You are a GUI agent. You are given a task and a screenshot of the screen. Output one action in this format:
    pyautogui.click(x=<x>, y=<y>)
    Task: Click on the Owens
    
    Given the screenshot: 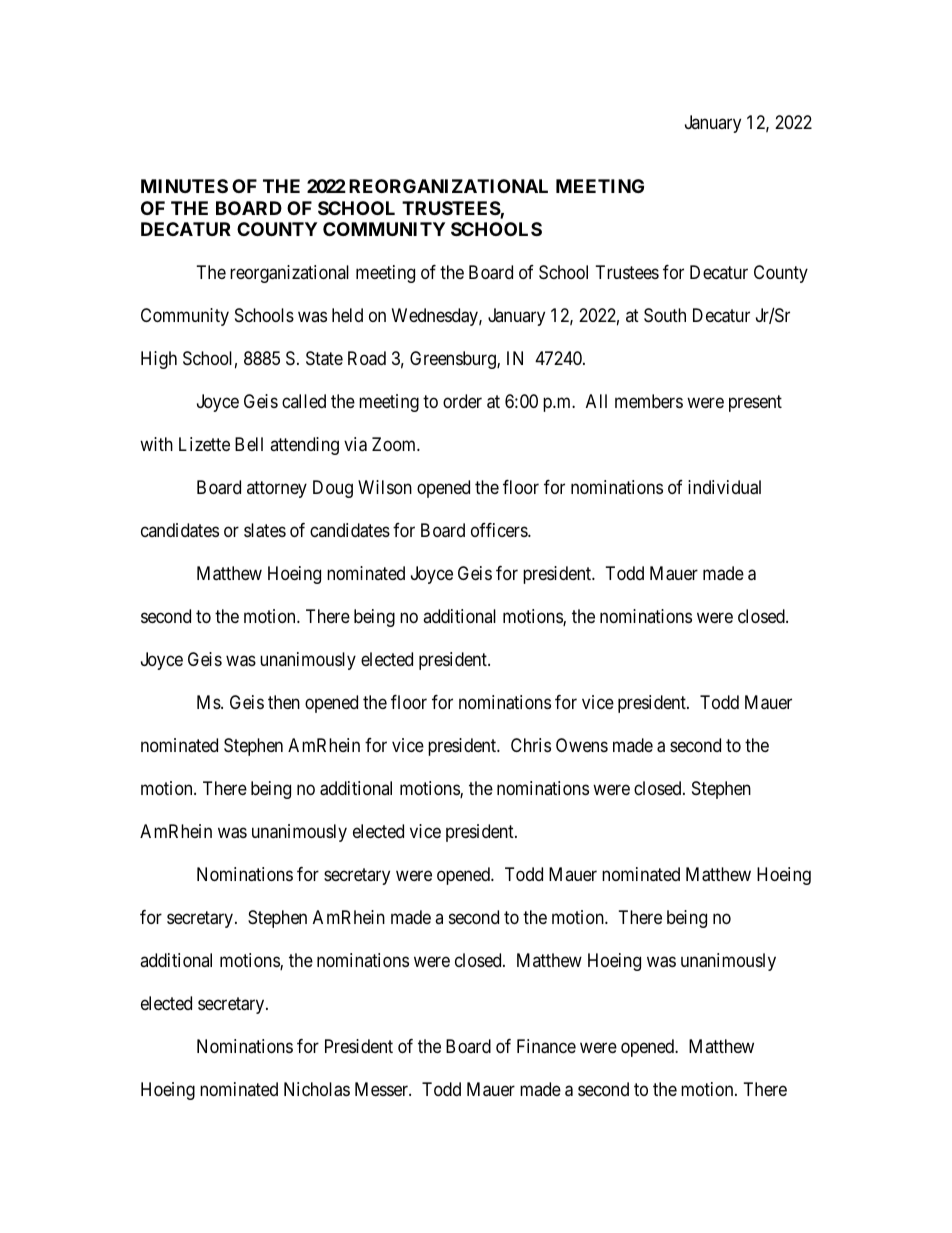 What is the action you would take?
    pyautogui.click(x=582, y=745)
